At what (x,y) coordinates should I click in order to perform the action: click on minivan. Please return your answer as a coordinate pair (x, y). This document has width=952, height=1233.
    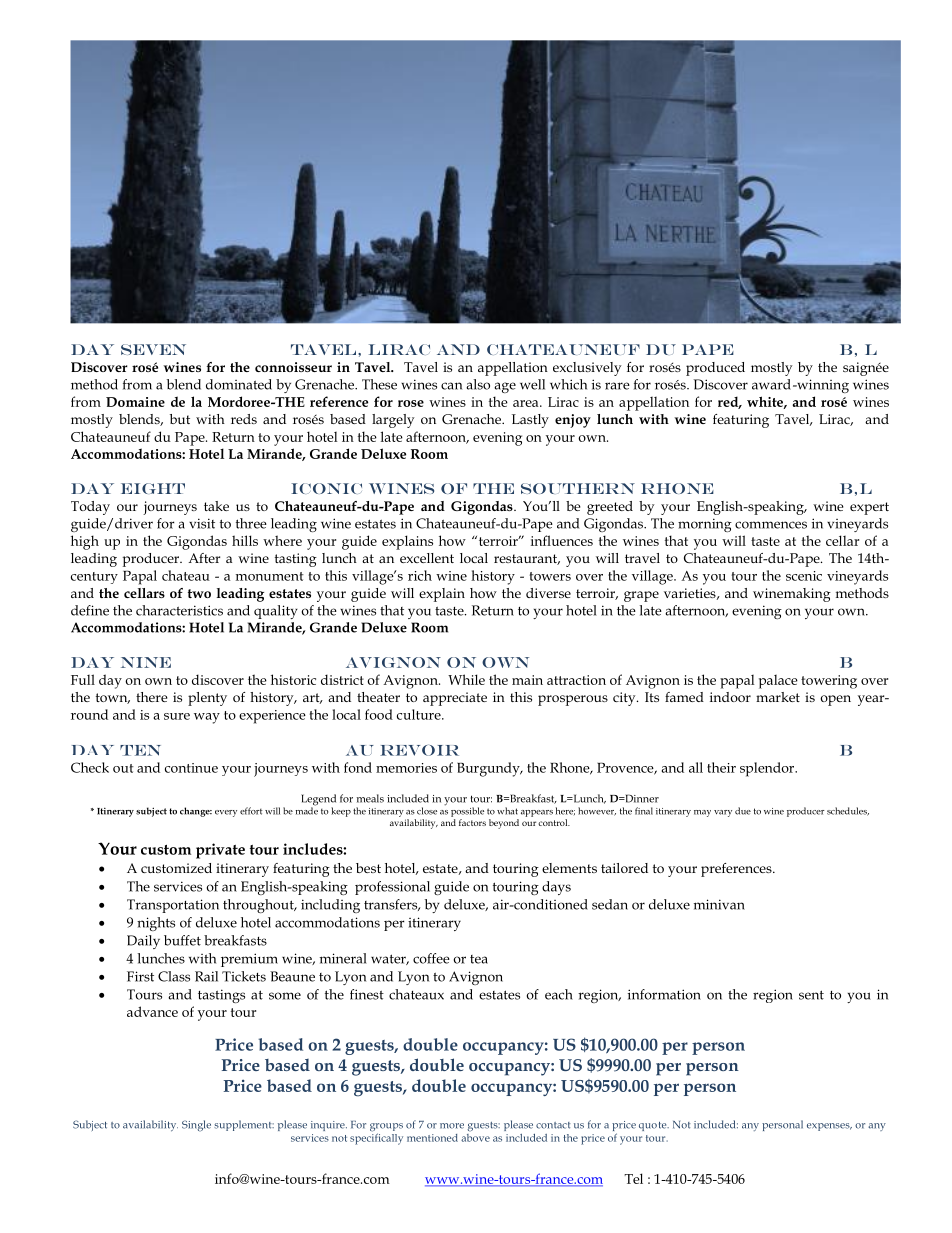
    Looking at the image, I should click on (719, 904).
